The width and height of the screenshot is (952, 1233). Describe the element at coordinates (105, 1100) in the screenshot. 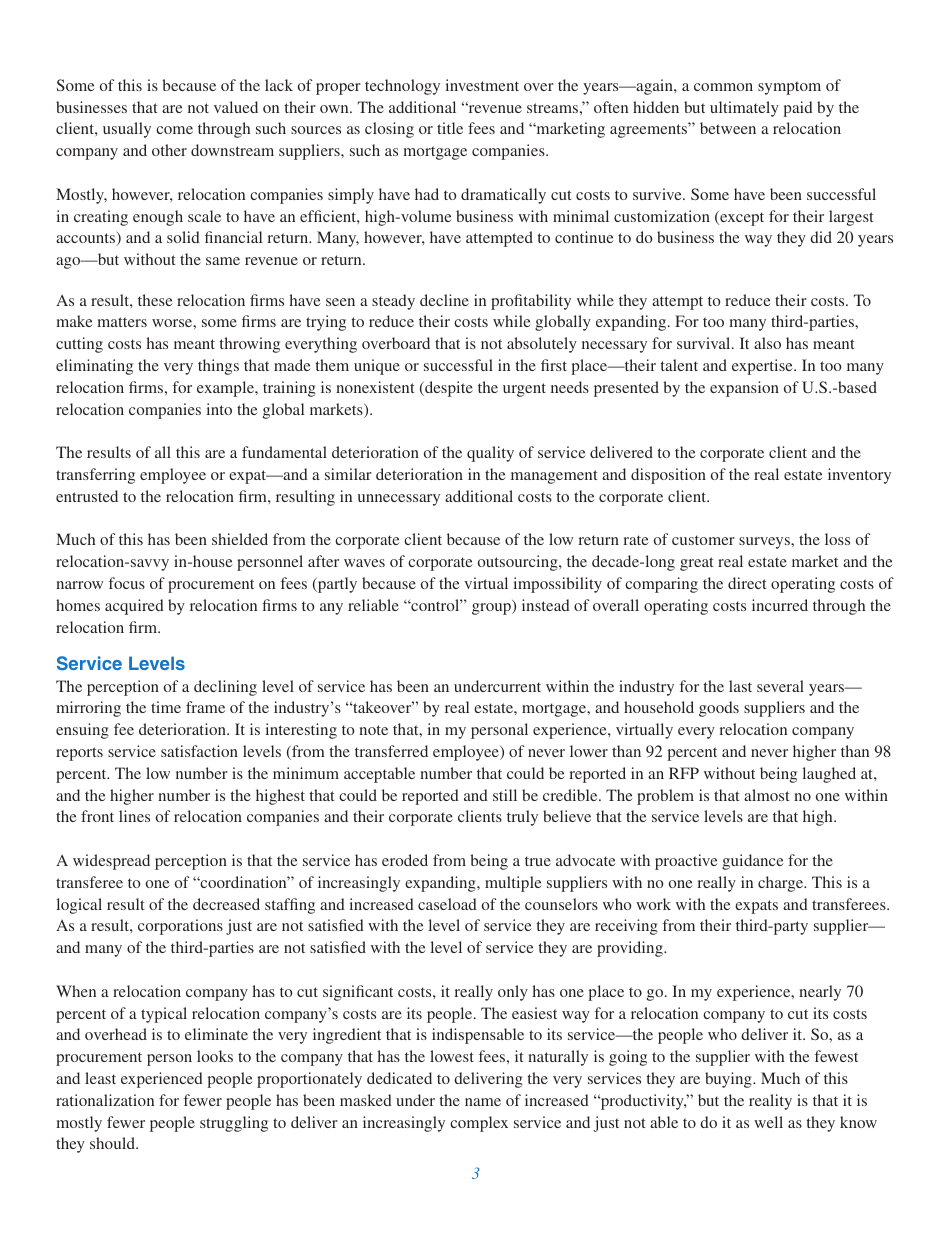

I see `rationalization` at that location.
